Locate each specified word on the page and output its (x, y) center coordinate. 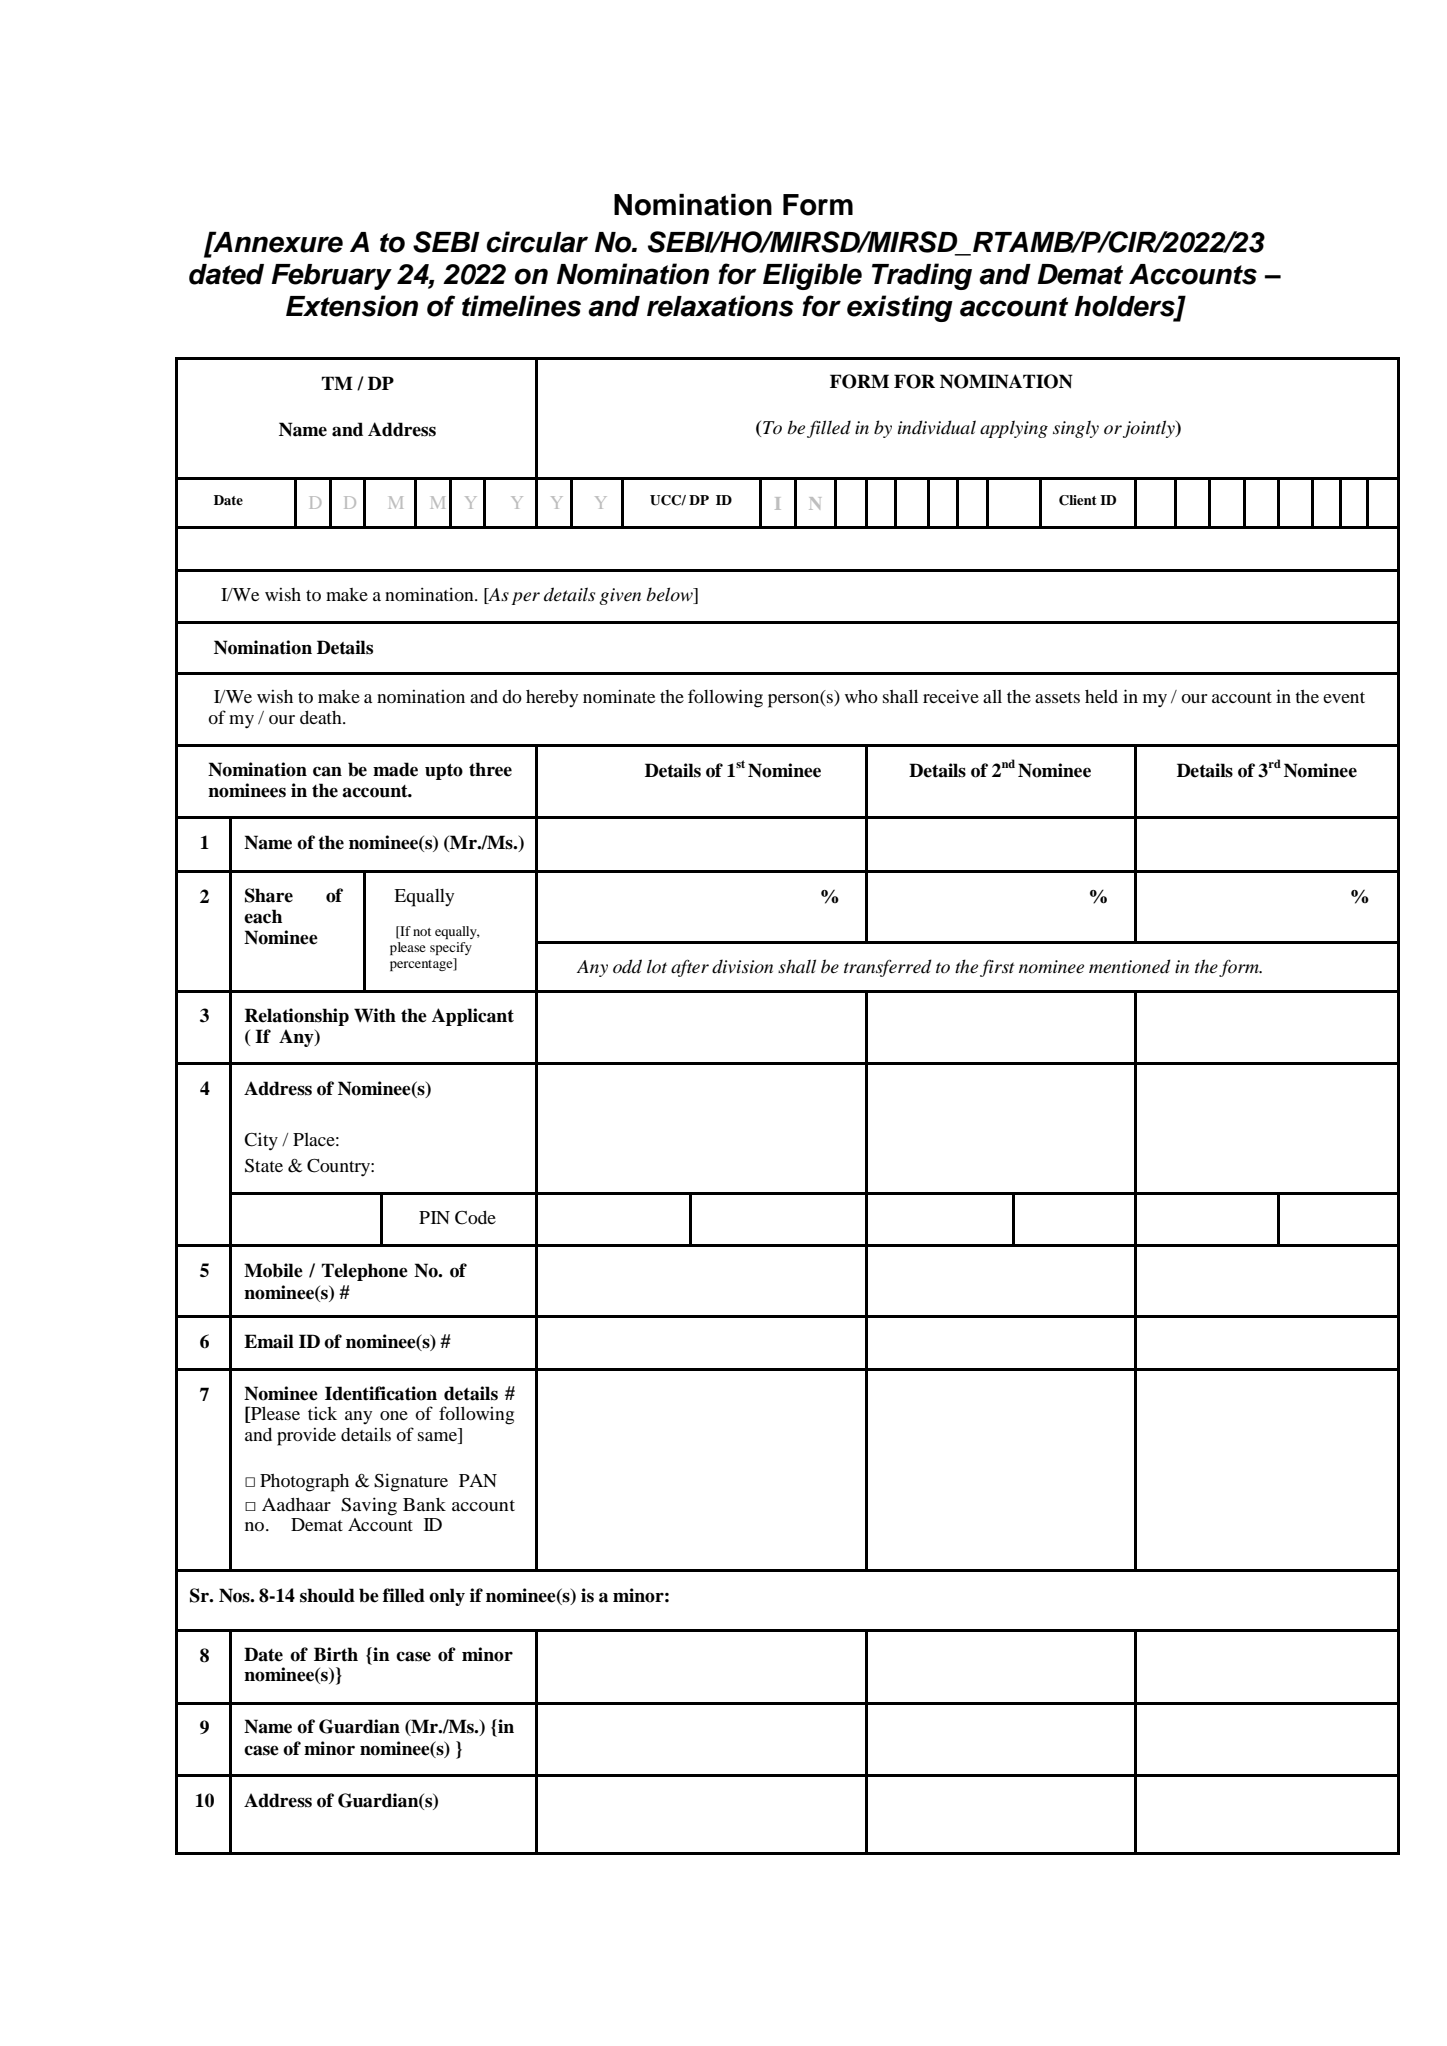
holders (1125, 307)
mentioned (1130, 966)
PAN (478, 1480)
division (742, 966)
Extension (352, 306)
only (447, 1597)
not (422, 932)
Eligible (812, 276)
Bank (424, 1504)
